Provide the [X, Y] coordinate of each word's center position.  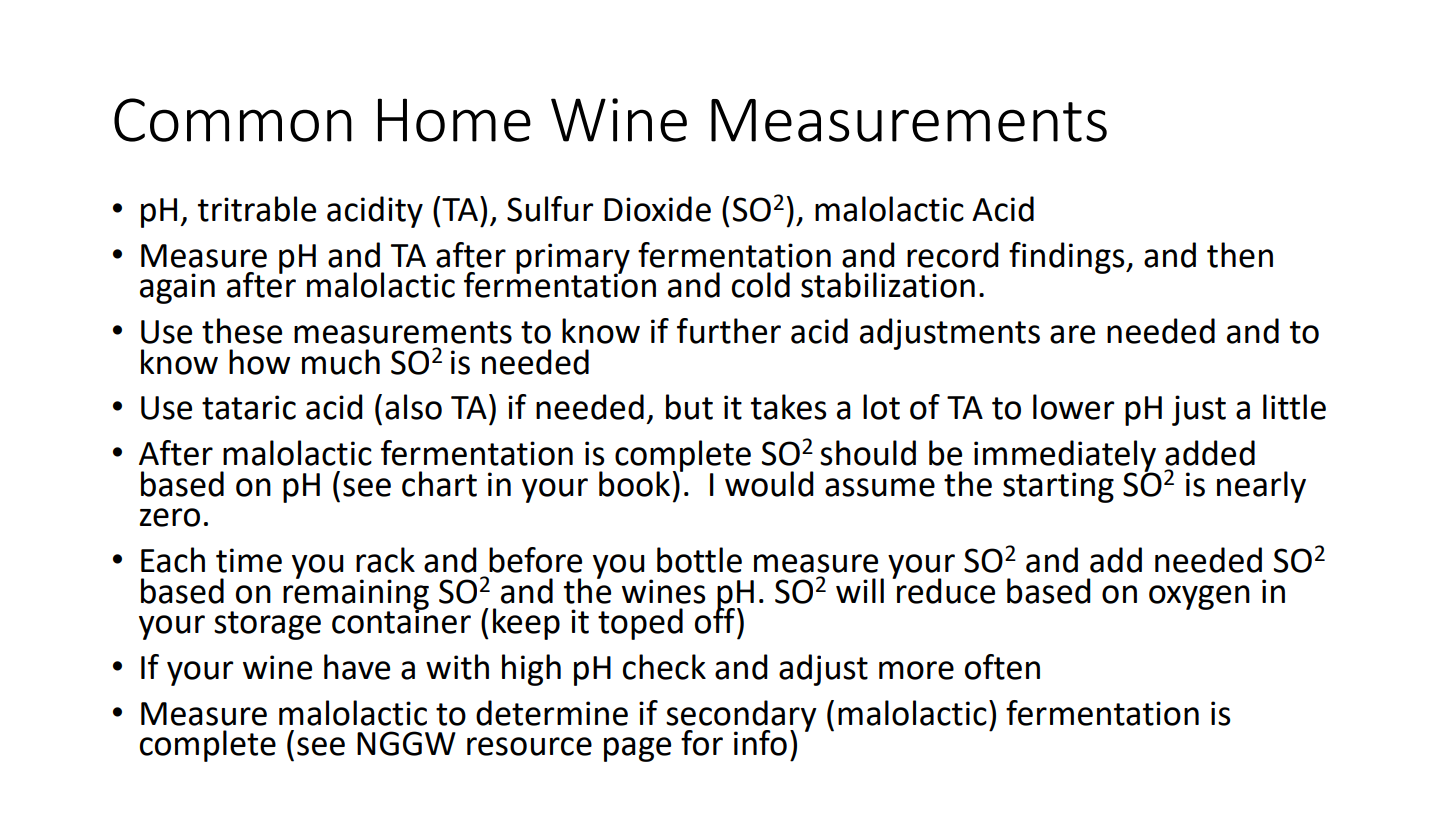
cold [761, 285]
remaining [356, 594]
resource [529, 746]
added [1210, 453]
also [413, 407]
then [1240, 255]
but [689, 407]
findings [1068, 258]
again [177, 288]
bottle [699, 560]
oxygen [1199, 597]
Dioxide [657, 209]
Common [233, 120]
